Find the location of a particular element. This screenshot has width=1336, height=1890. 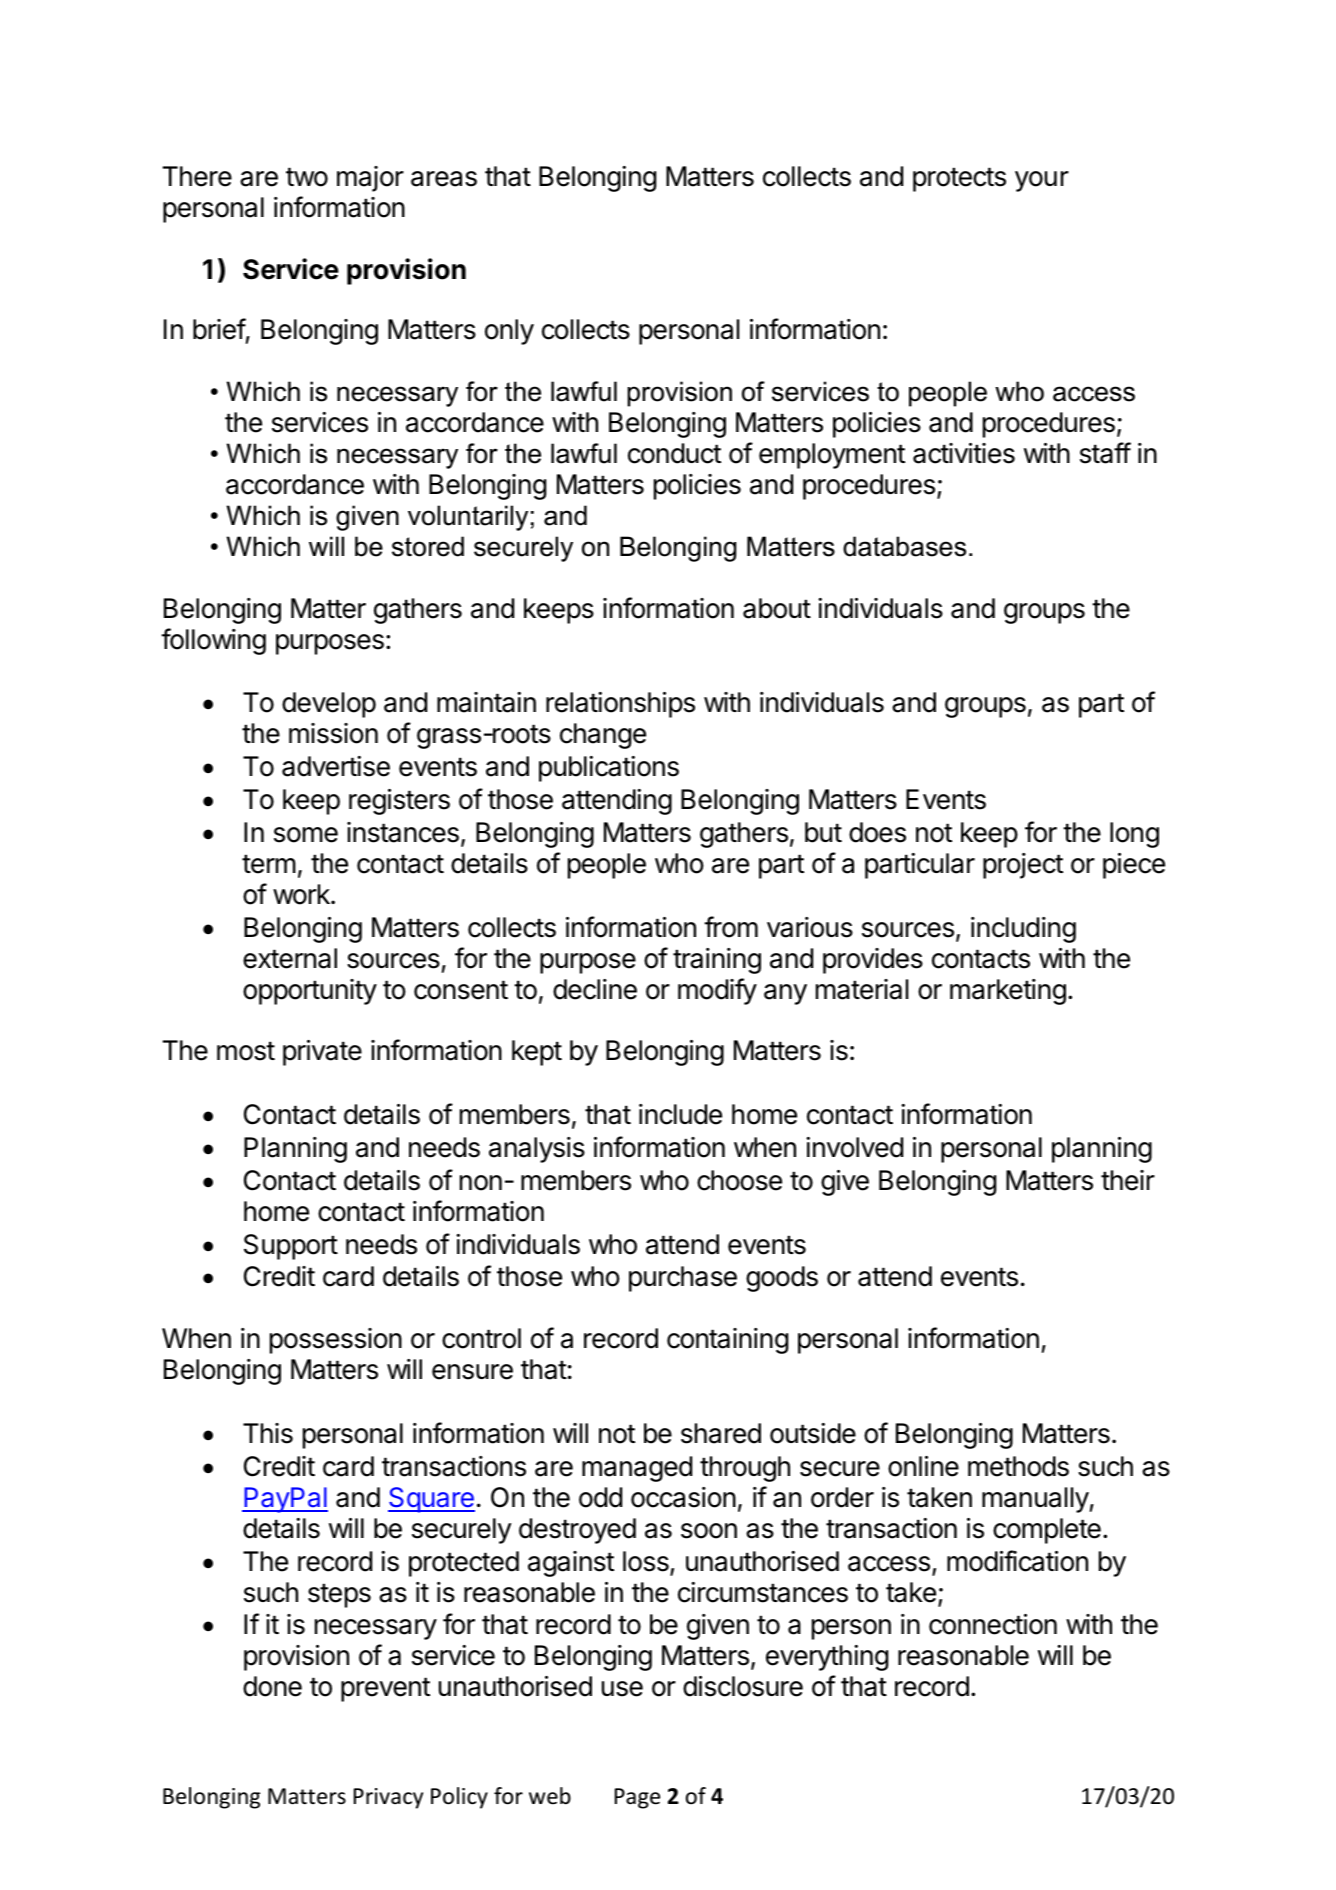

about is located at coordinates (777, 608).
